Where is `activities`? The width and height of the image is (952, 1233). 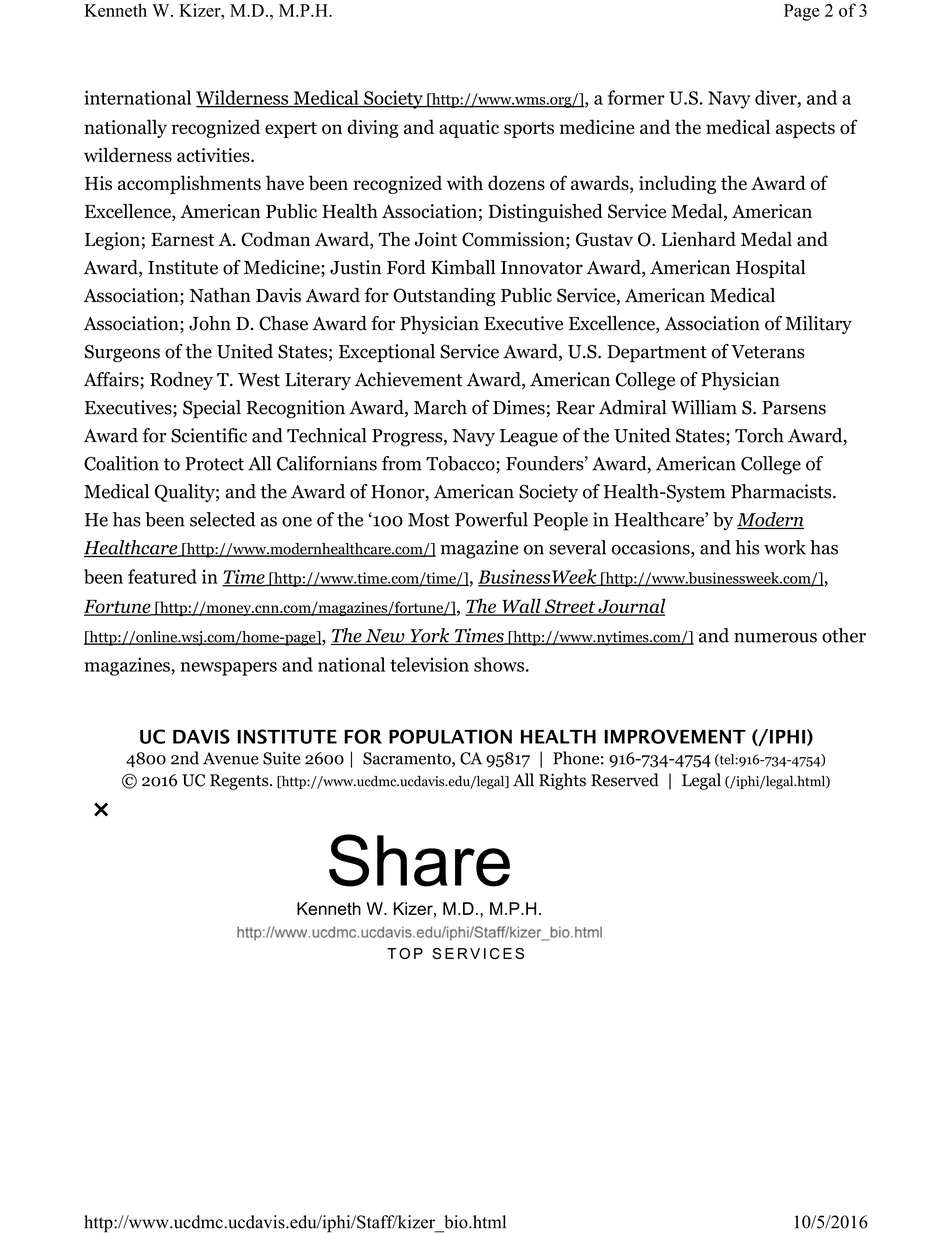 activities is located at coordinates (214, 155).
